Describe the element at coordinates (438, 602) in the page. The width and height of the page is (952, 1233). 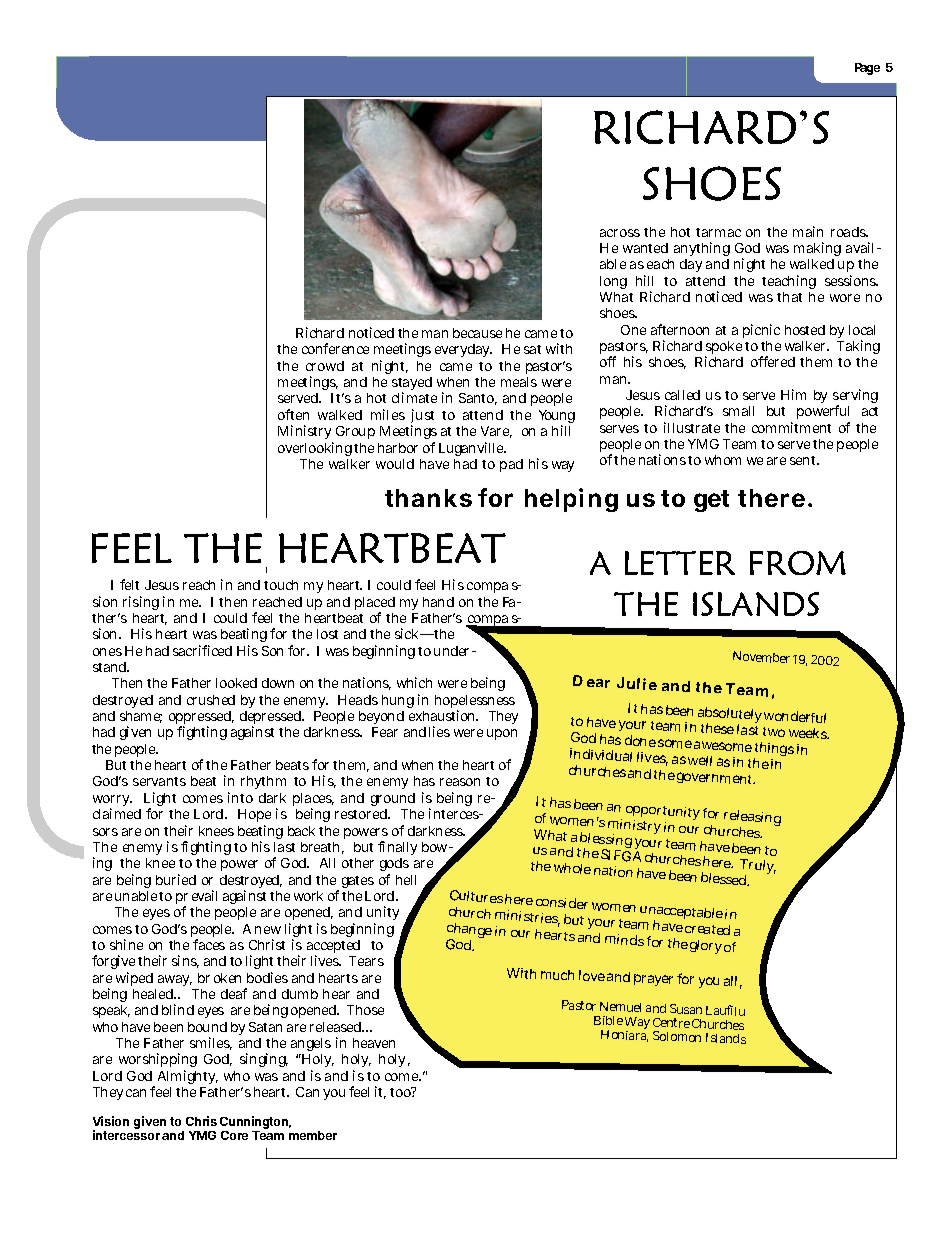
I see `hand` at that location.
